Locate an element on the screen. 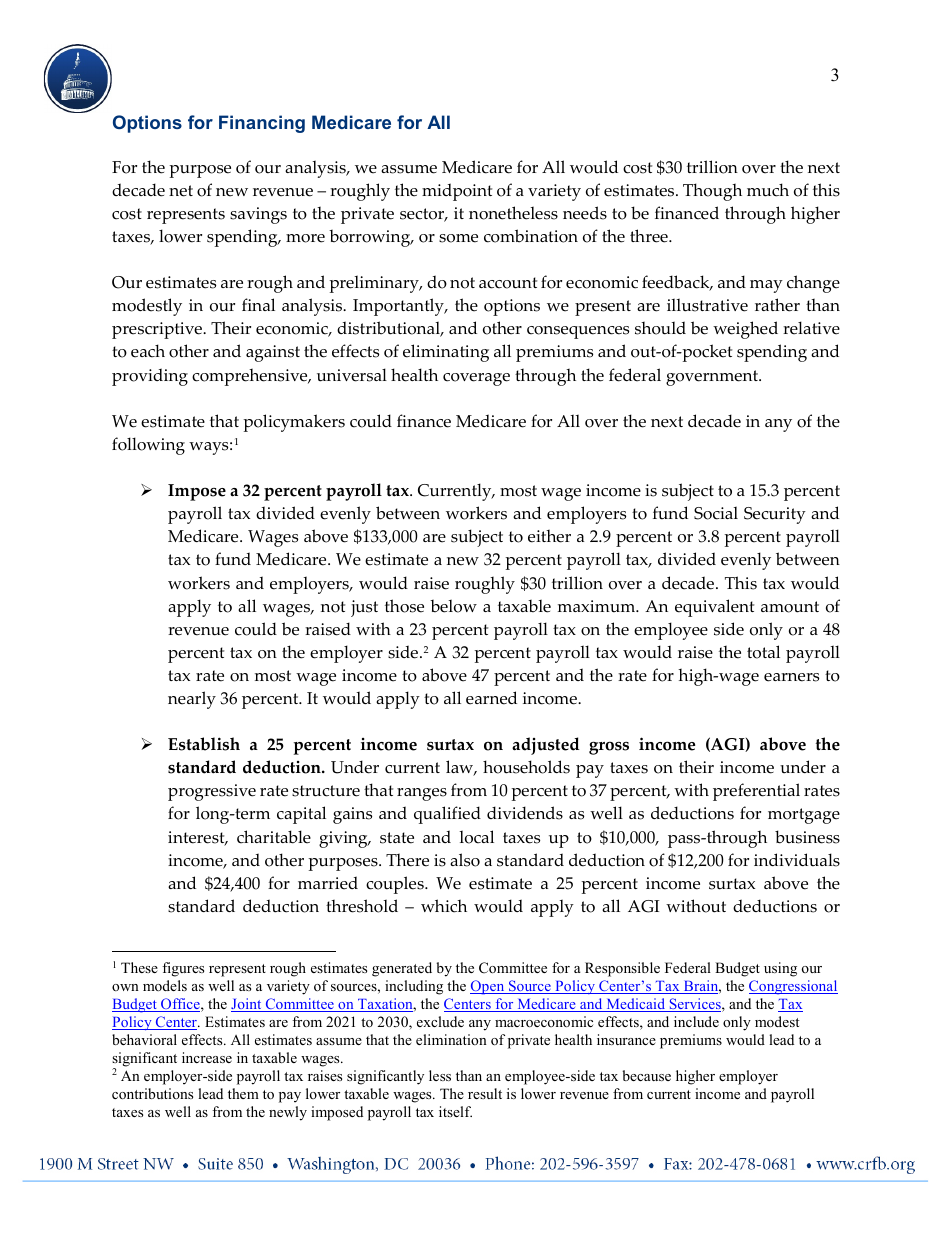  equivalent is located at coordinates (714, 608).
